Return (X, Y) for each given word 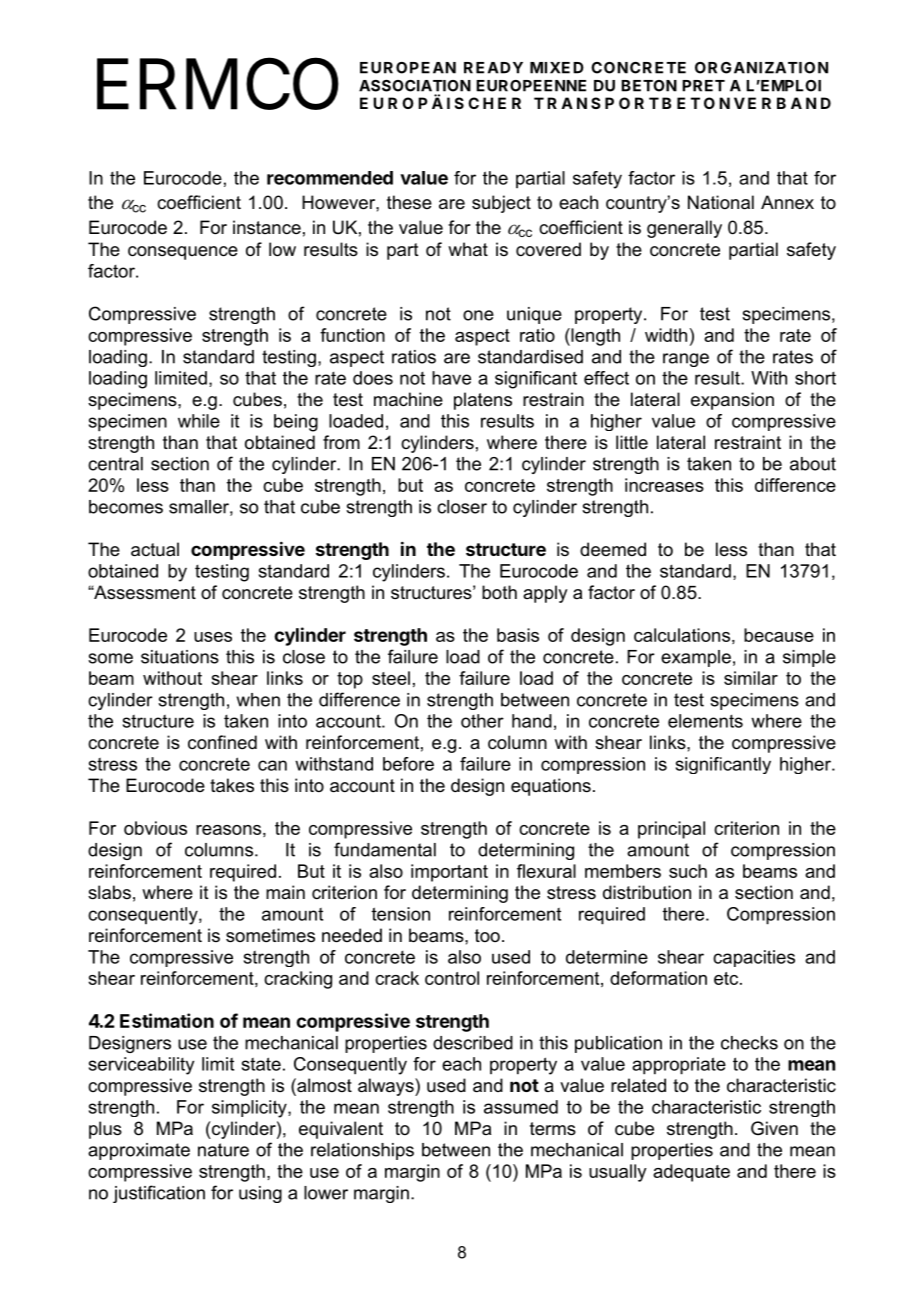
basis (518, 635)
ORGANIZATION (761, 68)
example (696, 658)
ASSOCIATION (415, 86)
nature (223, 1150)
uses (213, 637)
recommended (330, 178)
